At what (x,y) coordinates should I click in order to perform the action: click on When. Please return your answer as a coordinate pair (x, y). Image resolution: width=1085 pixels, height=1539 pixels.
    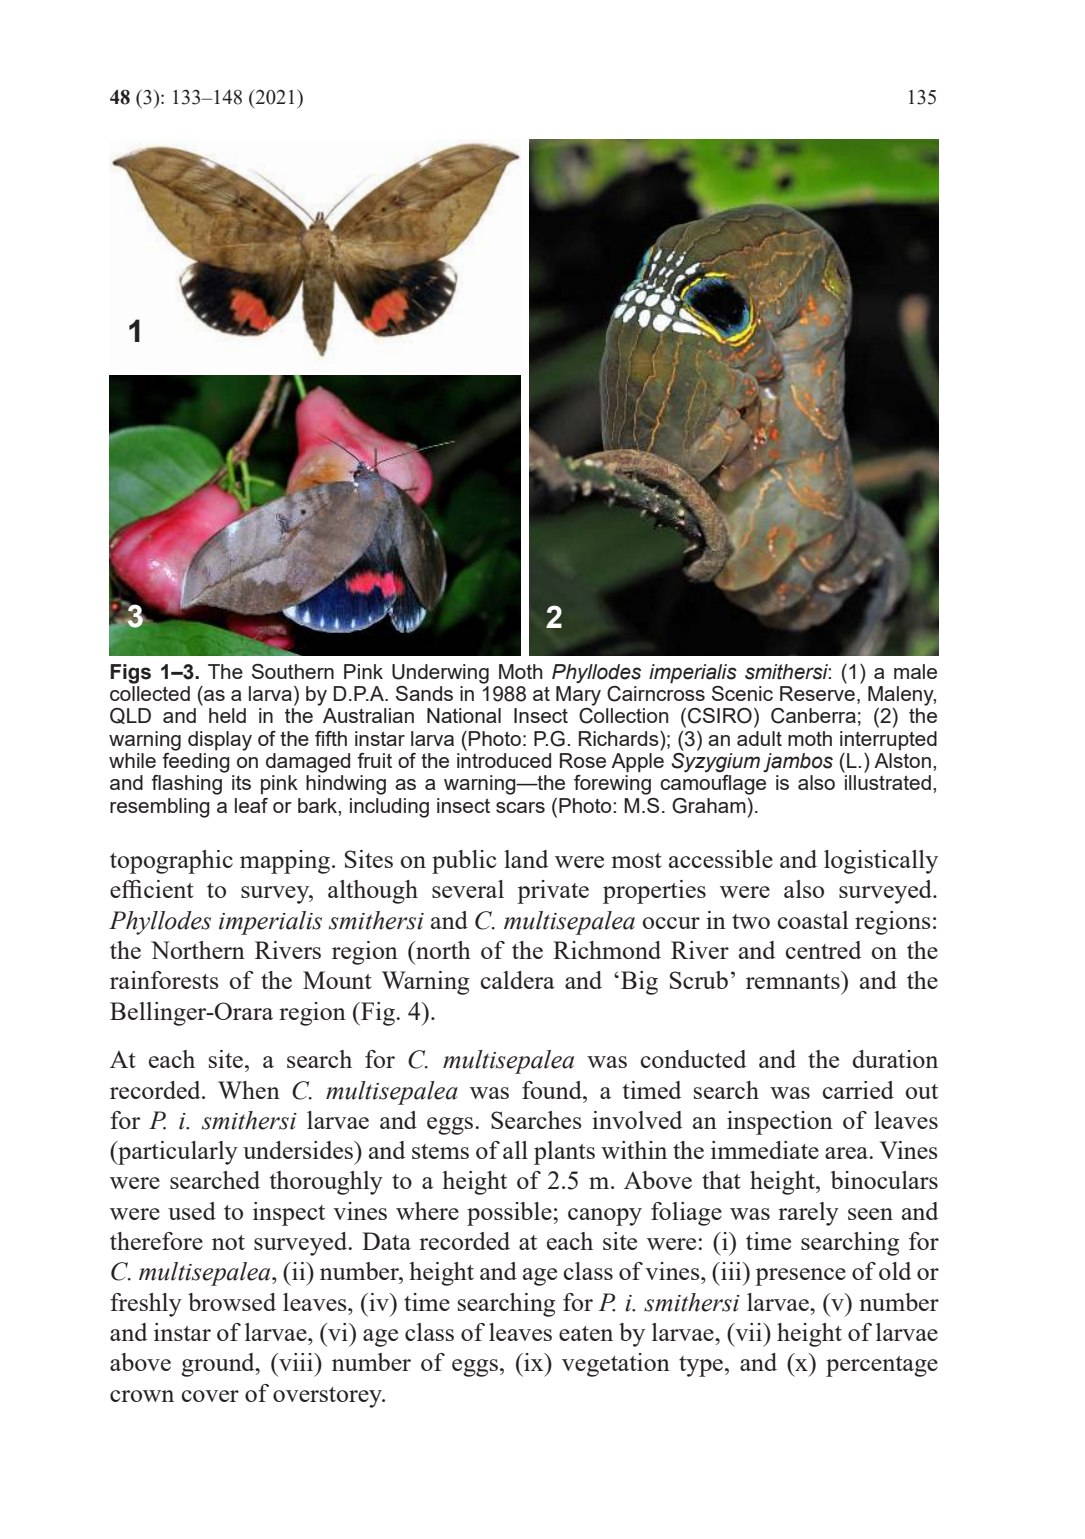
    Looking at the image, I should click on (249, 1090).
